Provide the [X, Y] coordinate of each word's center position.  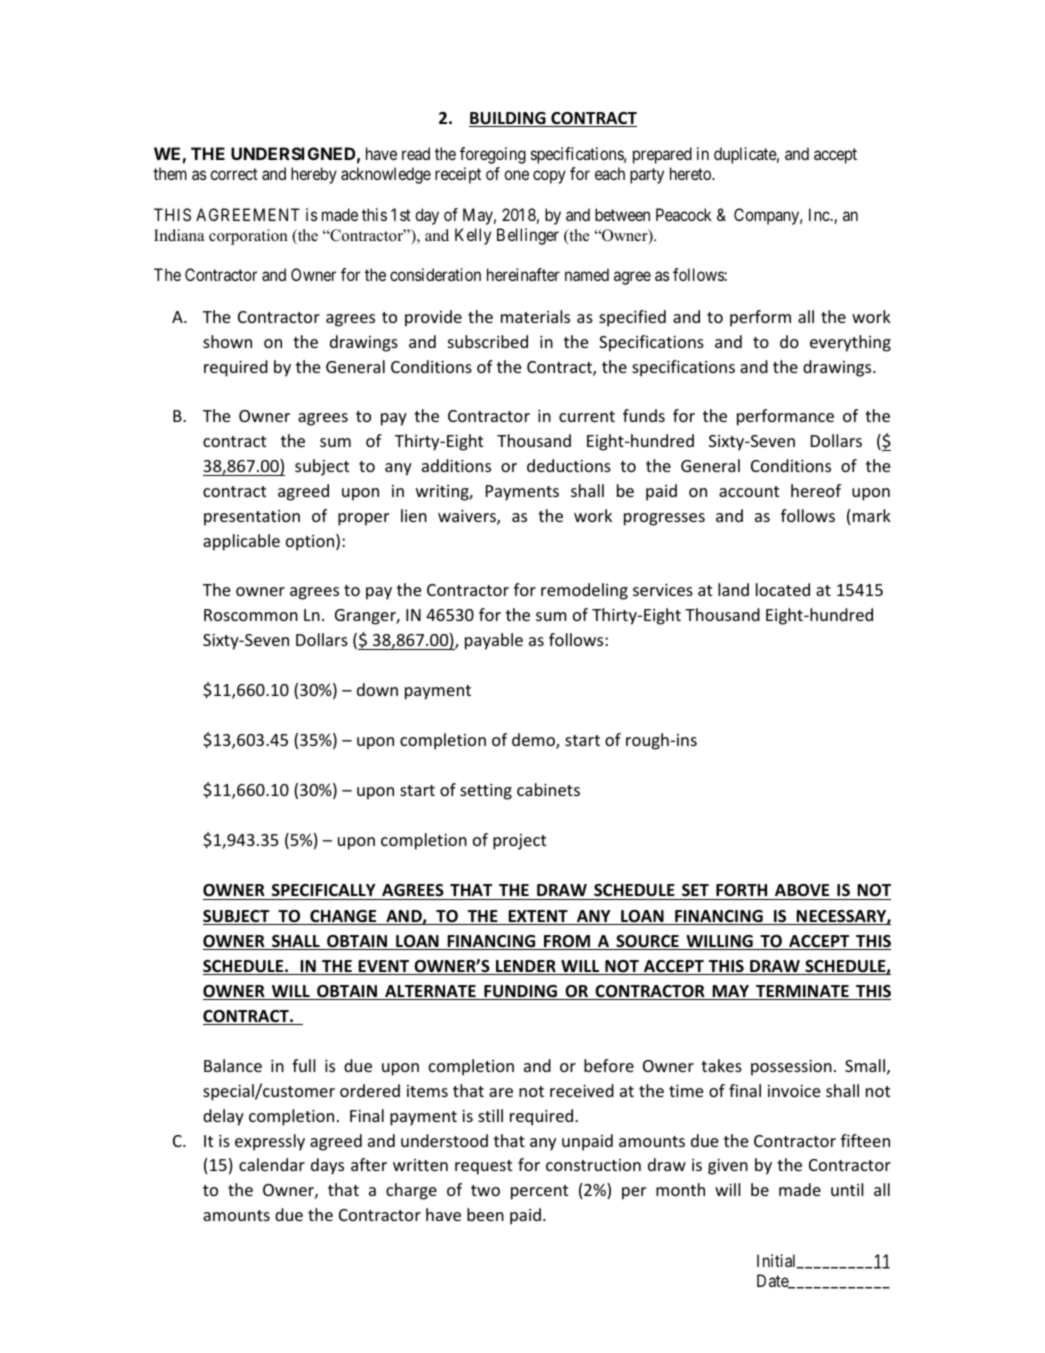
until [847, 1189]
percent [539, 1192]
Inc [819, 214]
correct [234, 174]
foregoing [493, 155]
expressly [270, 1142]
